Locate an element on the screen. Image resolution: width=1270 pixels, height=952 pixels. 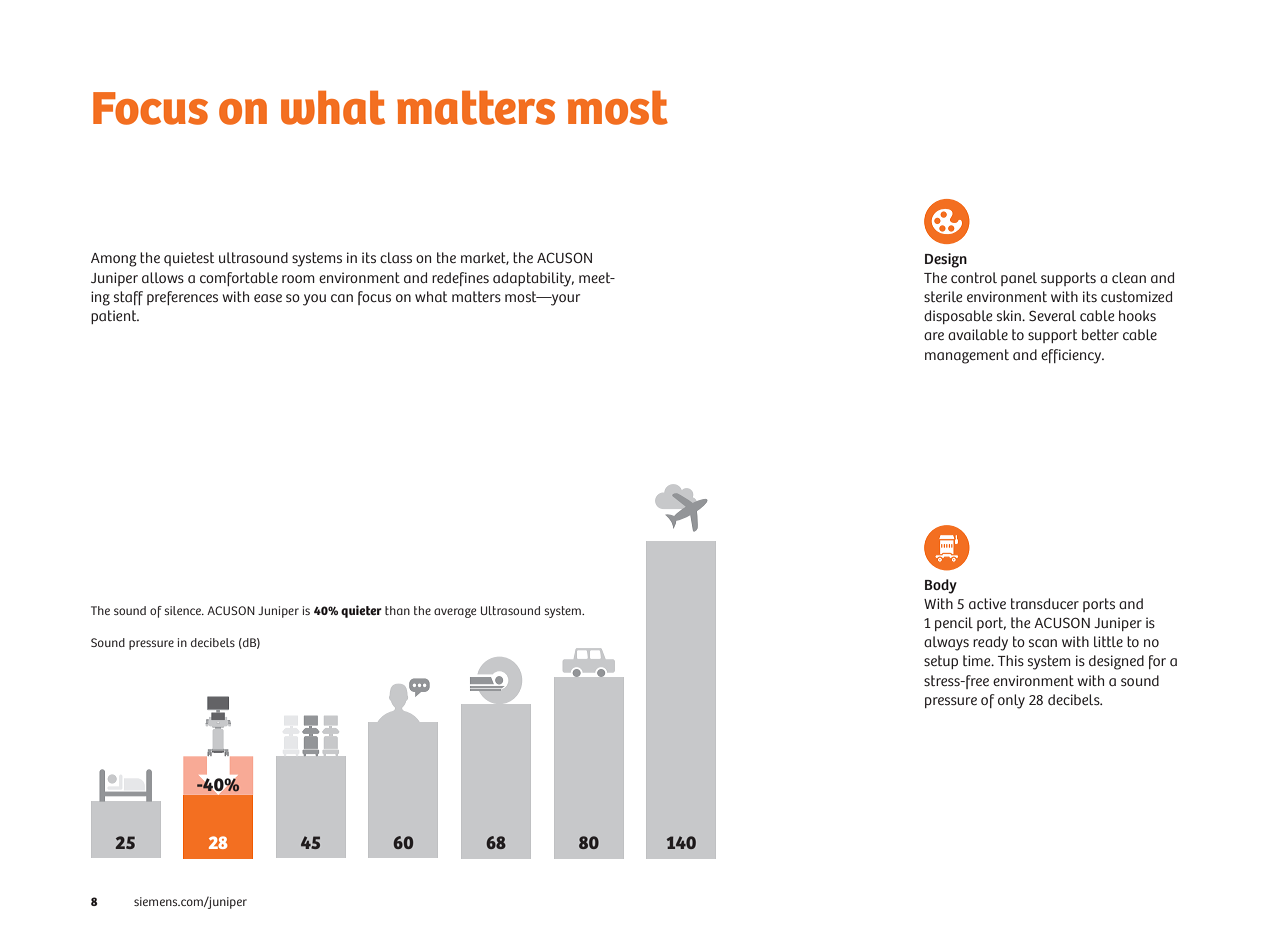
redefines is located at coordinates (460, 279).
